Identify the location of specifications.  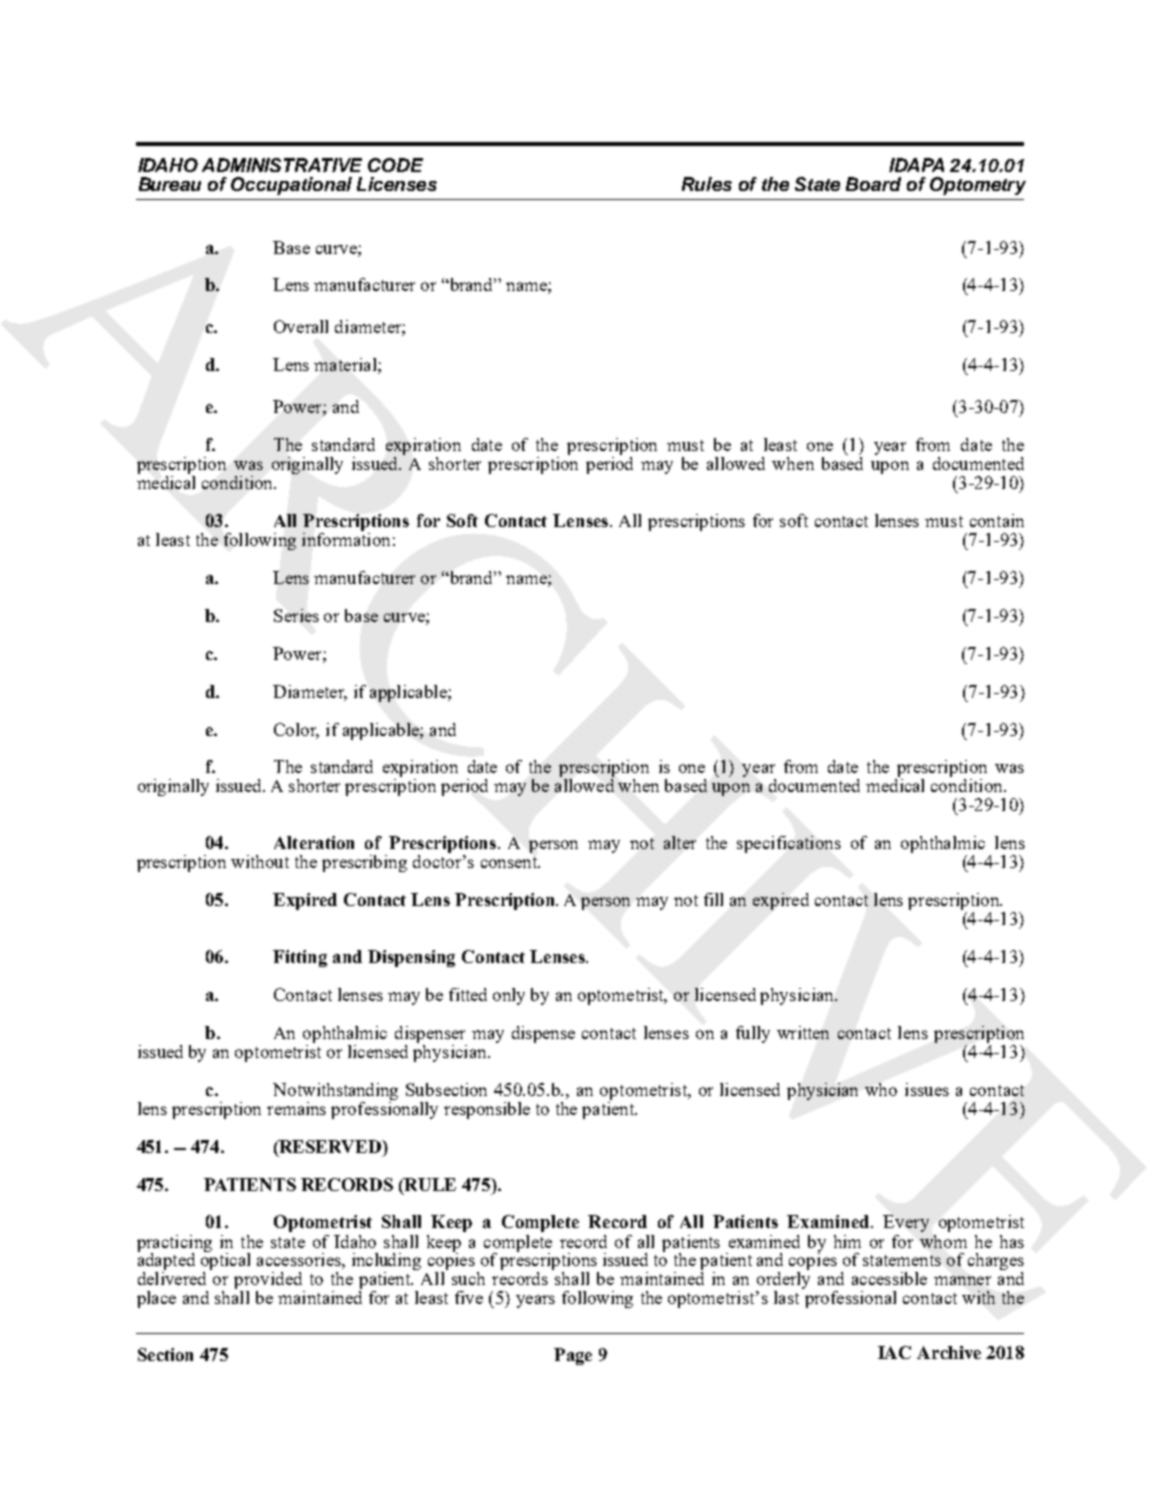
(789, 844).
